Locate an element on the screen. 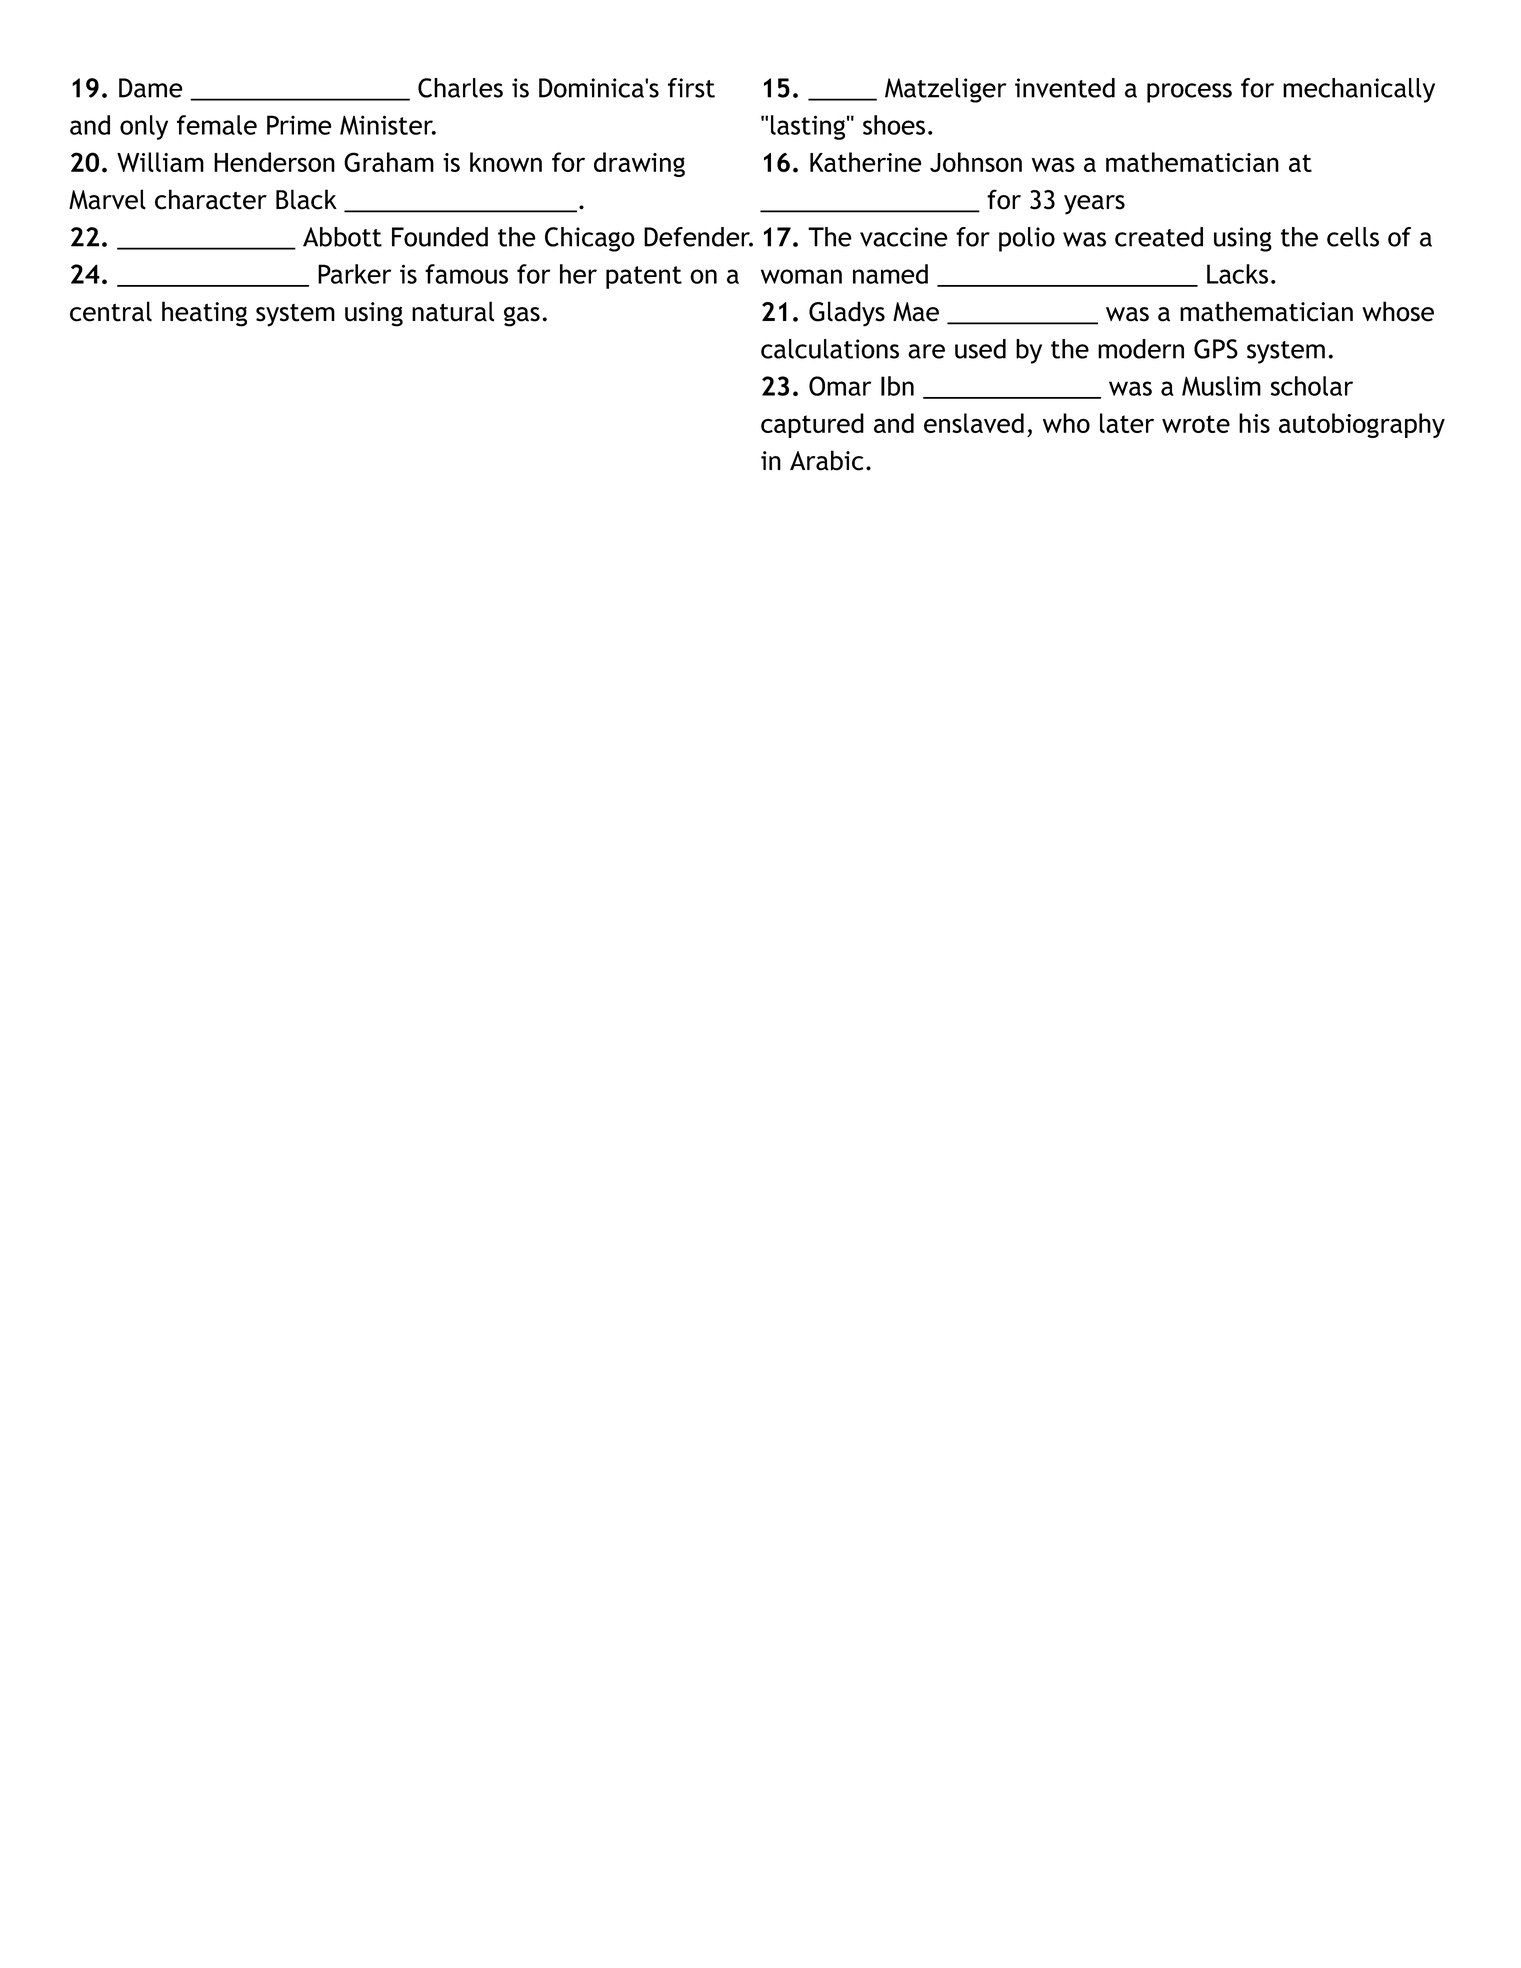 The image size is (1521, 1968). heating is located at coordinates (204, 314).
